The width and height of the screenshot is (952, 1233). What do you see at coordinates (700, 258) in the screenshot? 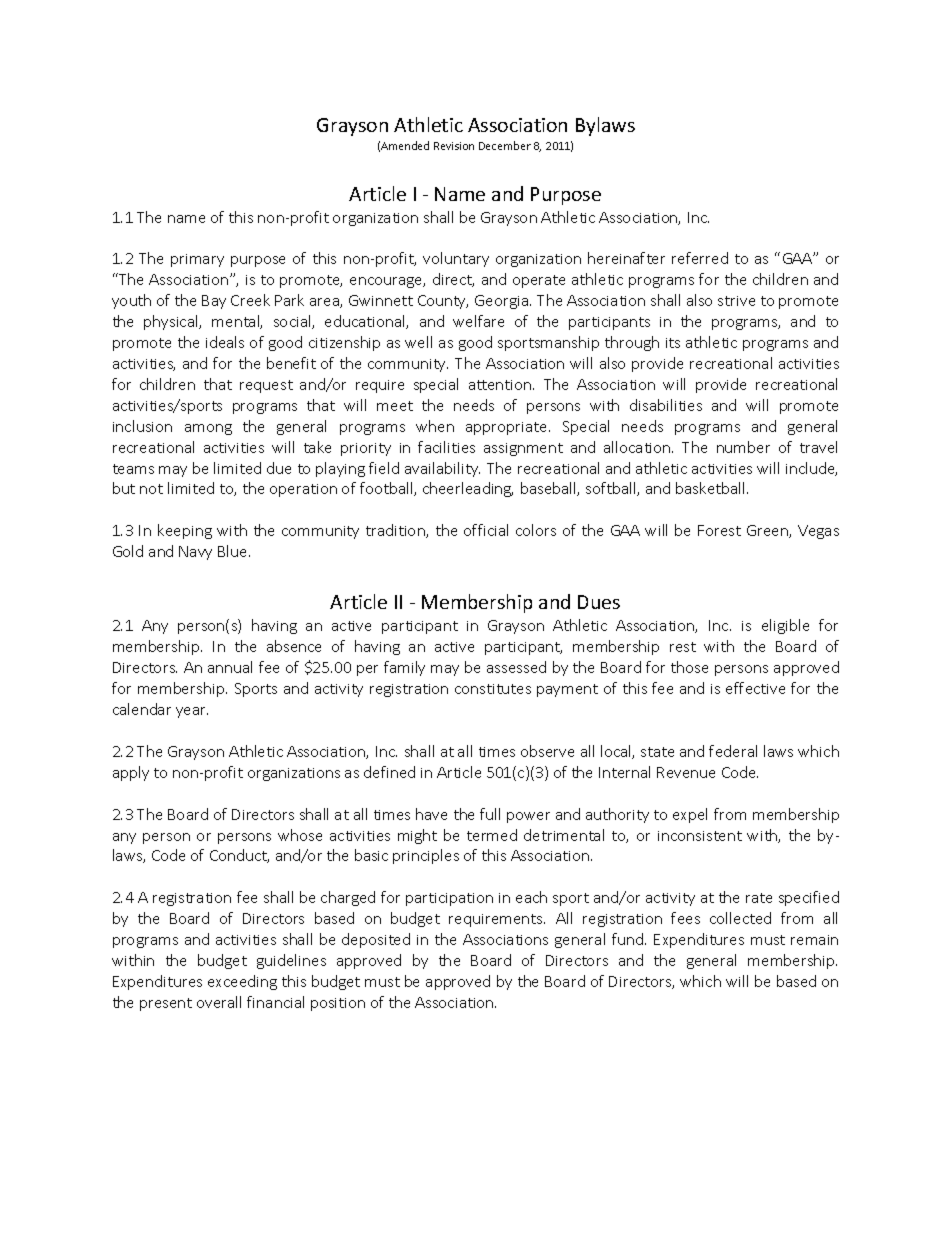
I see `referred` at bounding box center [700, 258].
